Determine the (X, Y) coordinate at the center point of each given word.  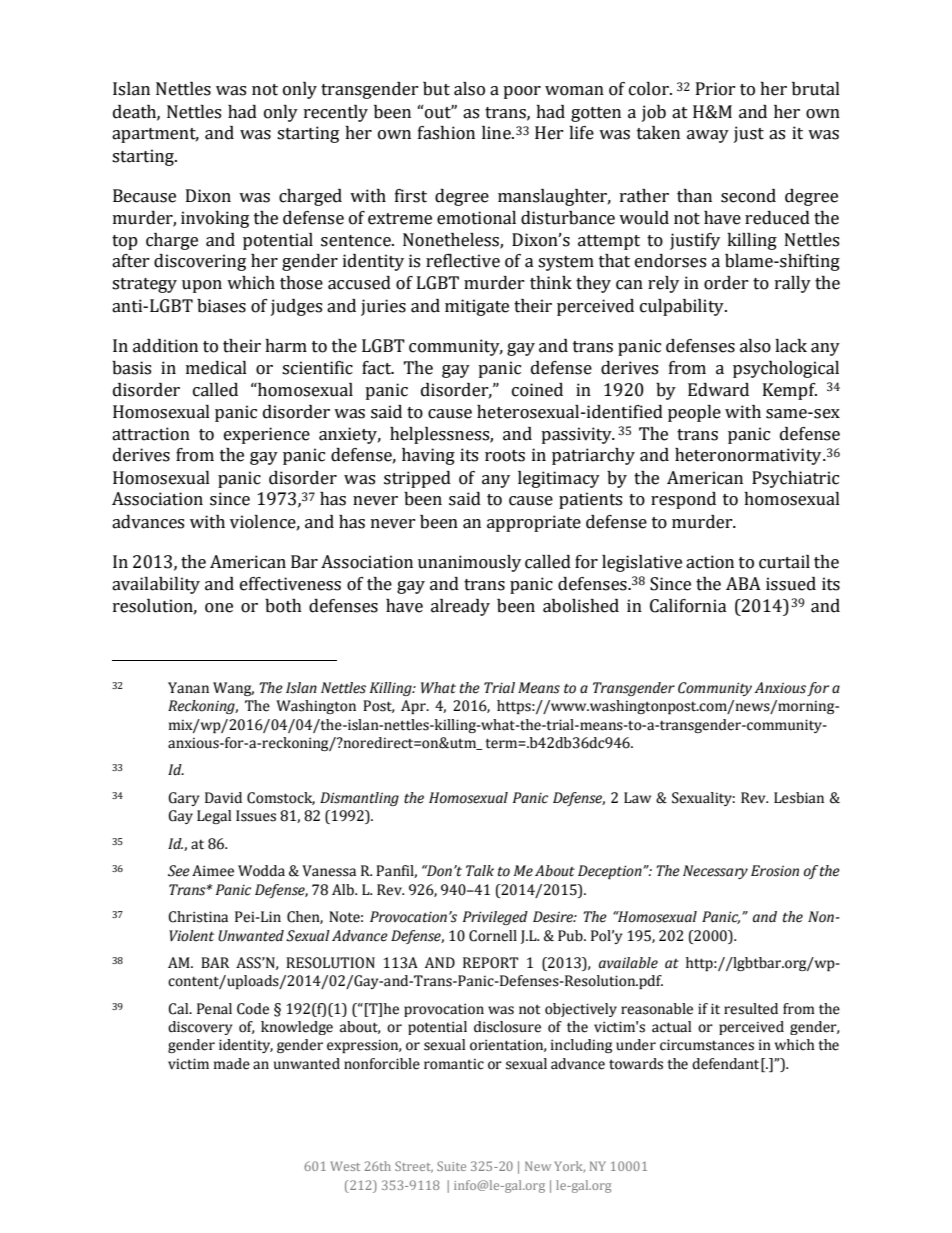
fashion (446, 133)
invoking (215, 219)
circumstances (707, 1045)
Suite (451, 1166)
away (708, 136)
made (232, 1064)
